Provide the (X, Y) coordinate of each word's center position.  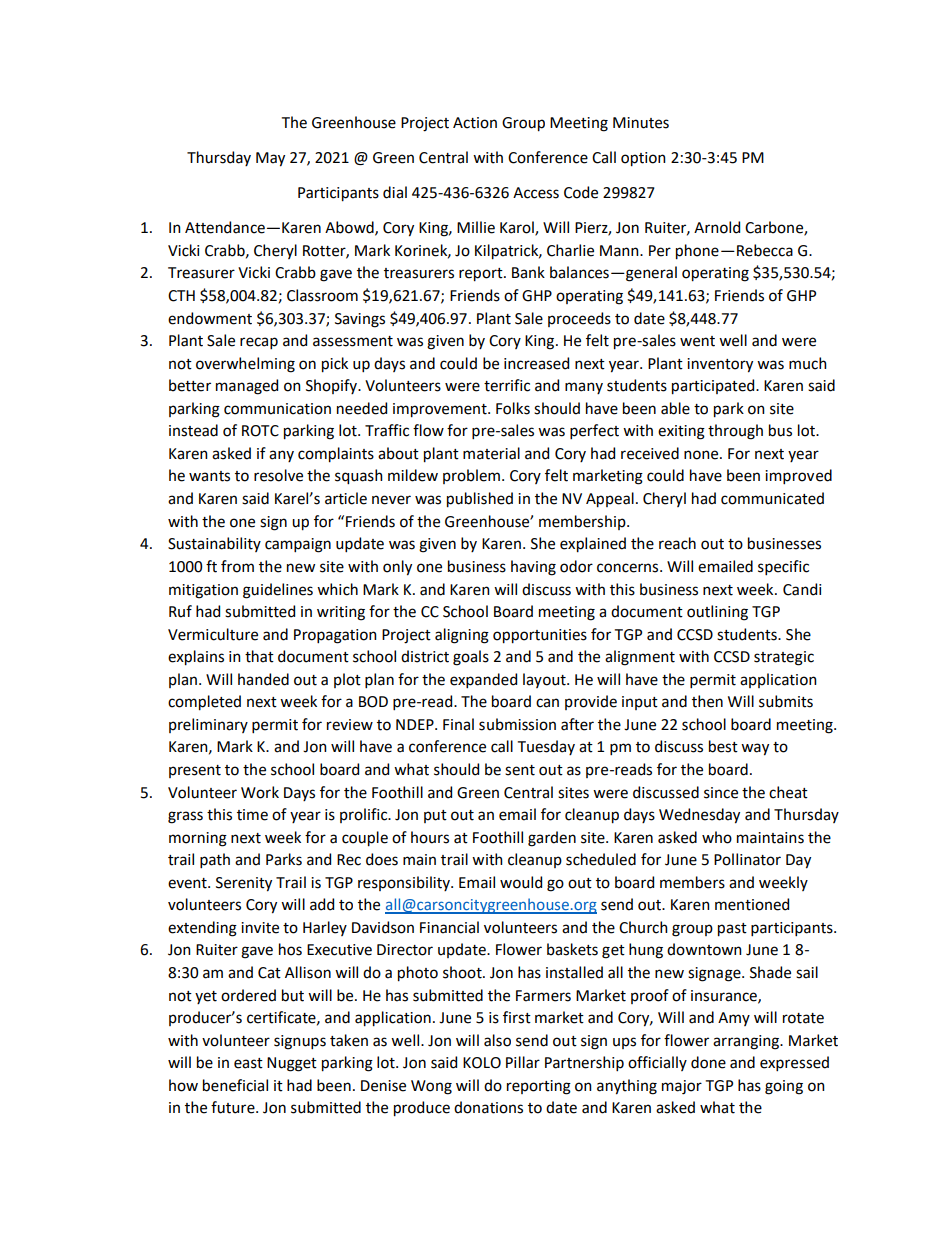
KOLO (482, 1063)
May (270, 159)
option (643, 159)
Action (475, 123)
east (248, 1063)
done (708, 1062)
